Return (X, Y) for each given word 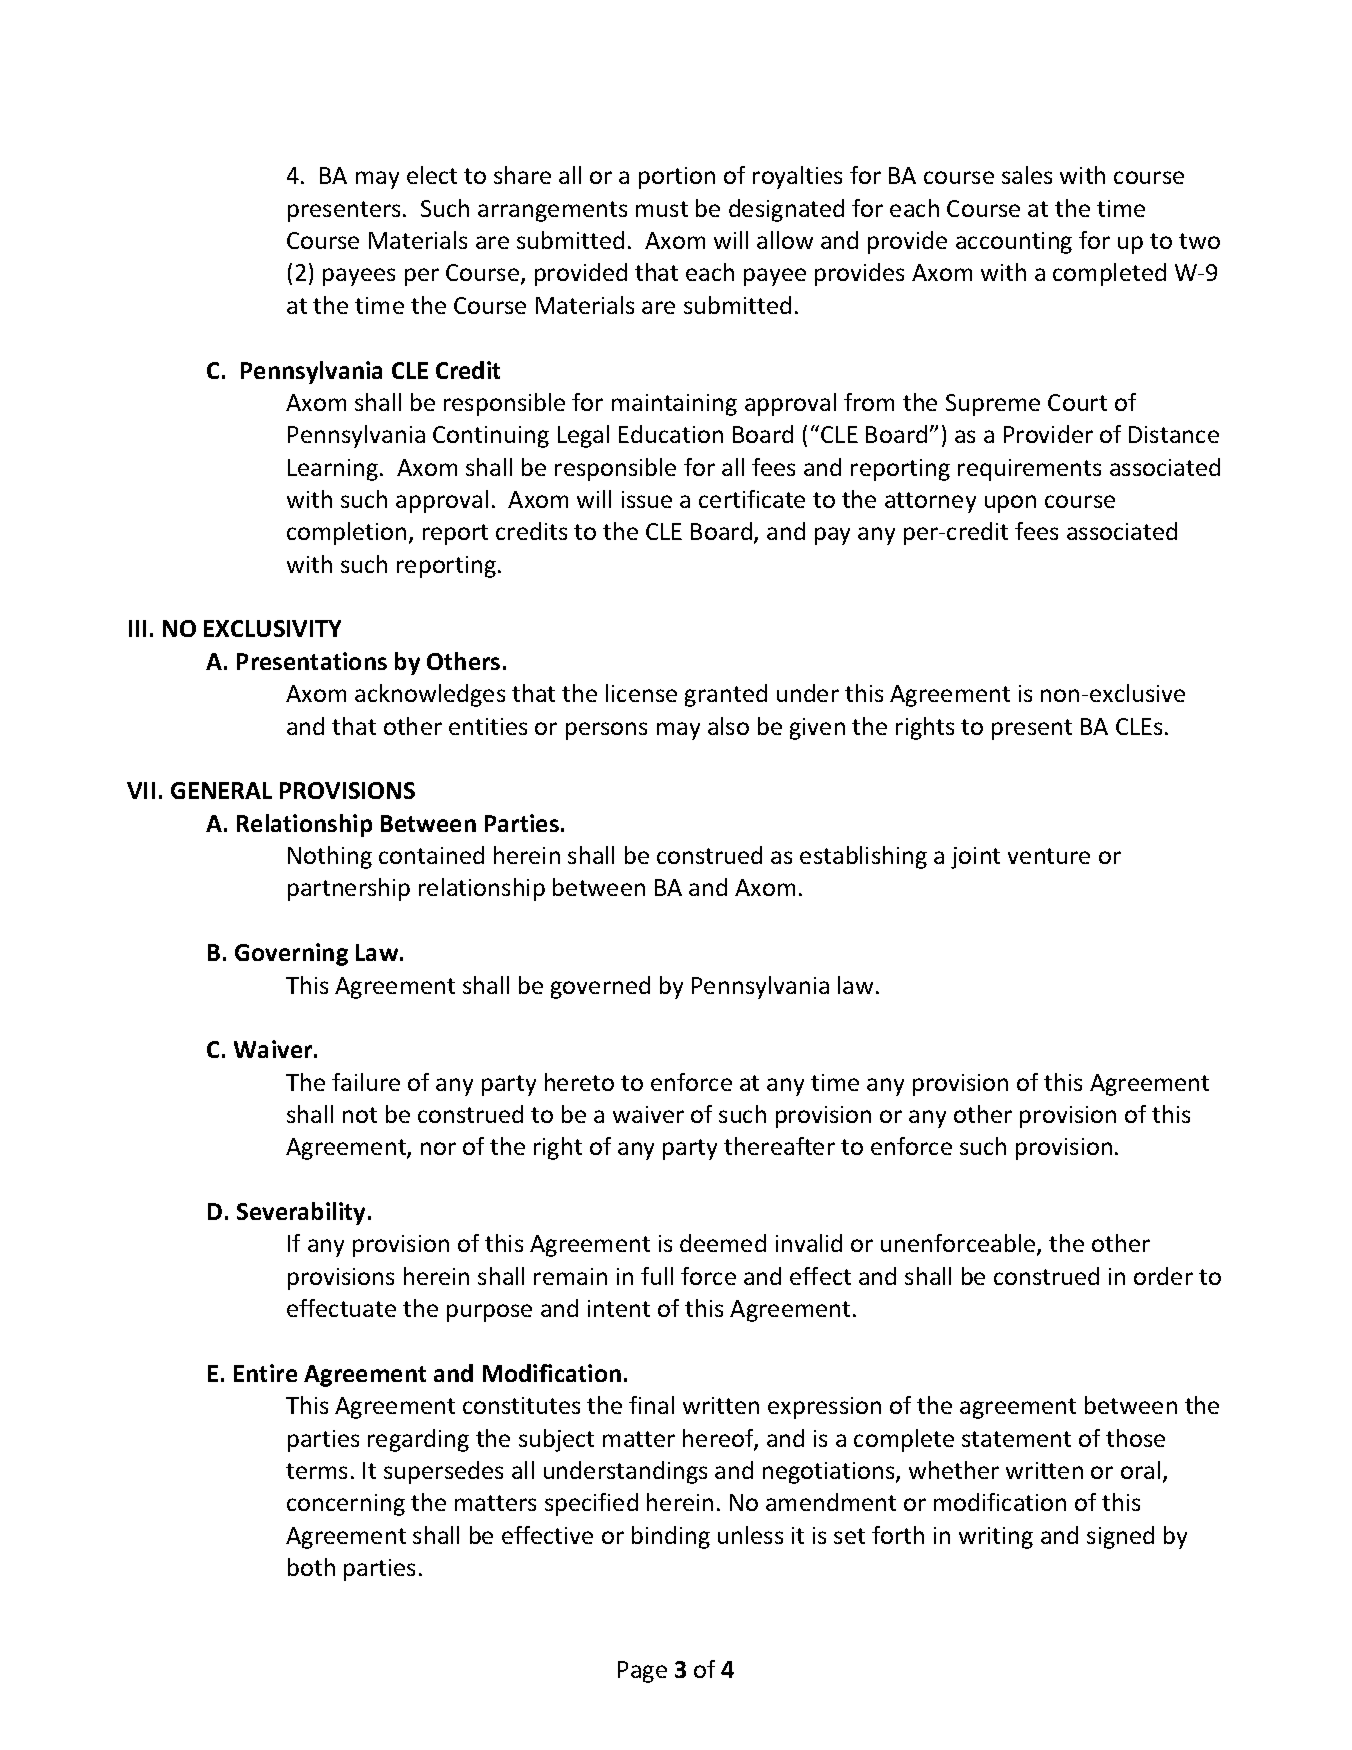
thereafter (779, 1146)
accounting (1014, 243)
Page (642, 1672)
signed (1120, 1537)
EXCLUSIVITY (272, 628)
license (641, 693)
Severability (303, 1213)
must (662, 209)
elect (432, 175)
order (1163, 1276)
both (311, 1567)
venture (1049, 856)
